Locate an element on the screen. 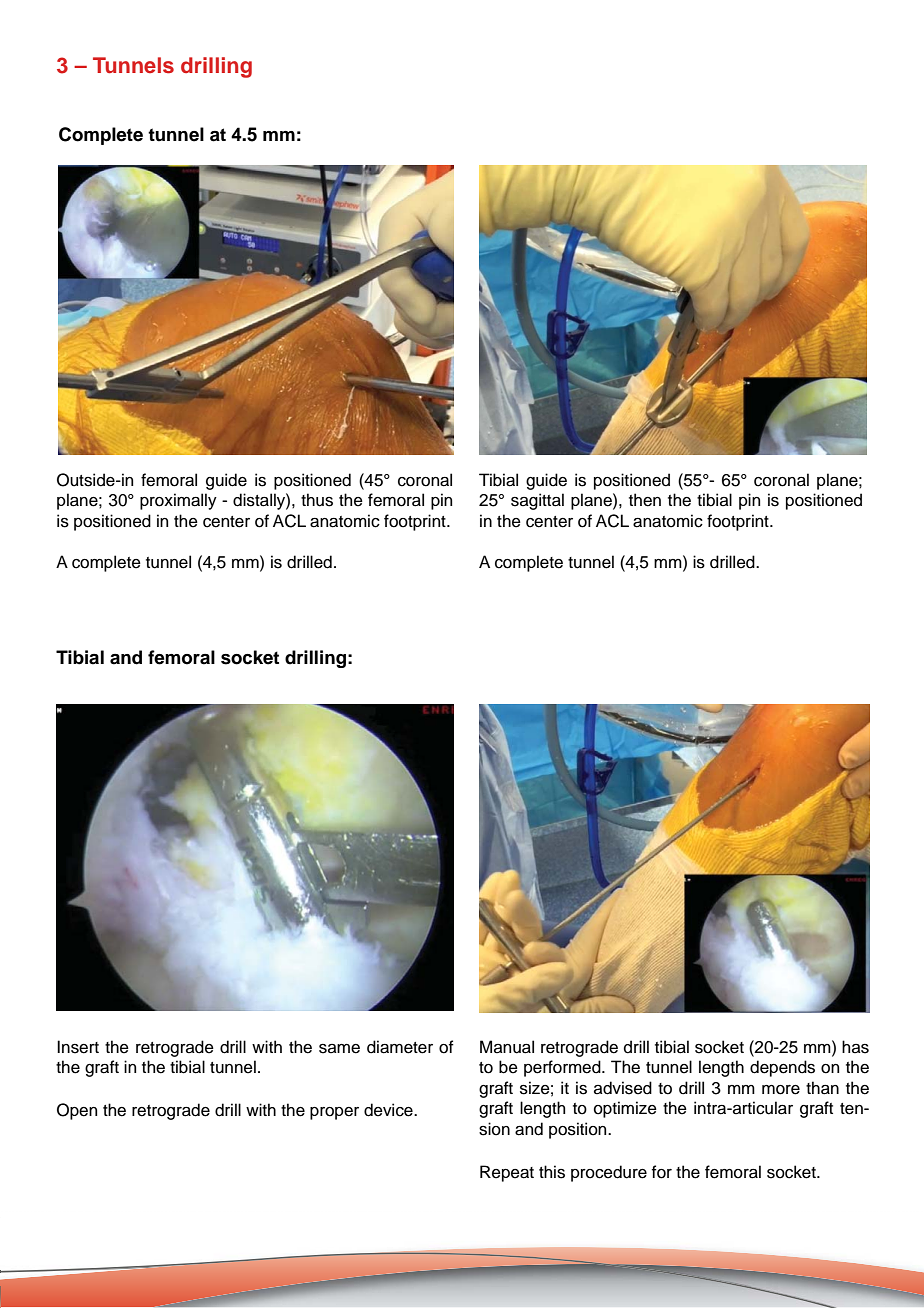 Image resolution: width=924 pixels, height=1308 pixels. Manual is located at coordinates (507, 1047).
